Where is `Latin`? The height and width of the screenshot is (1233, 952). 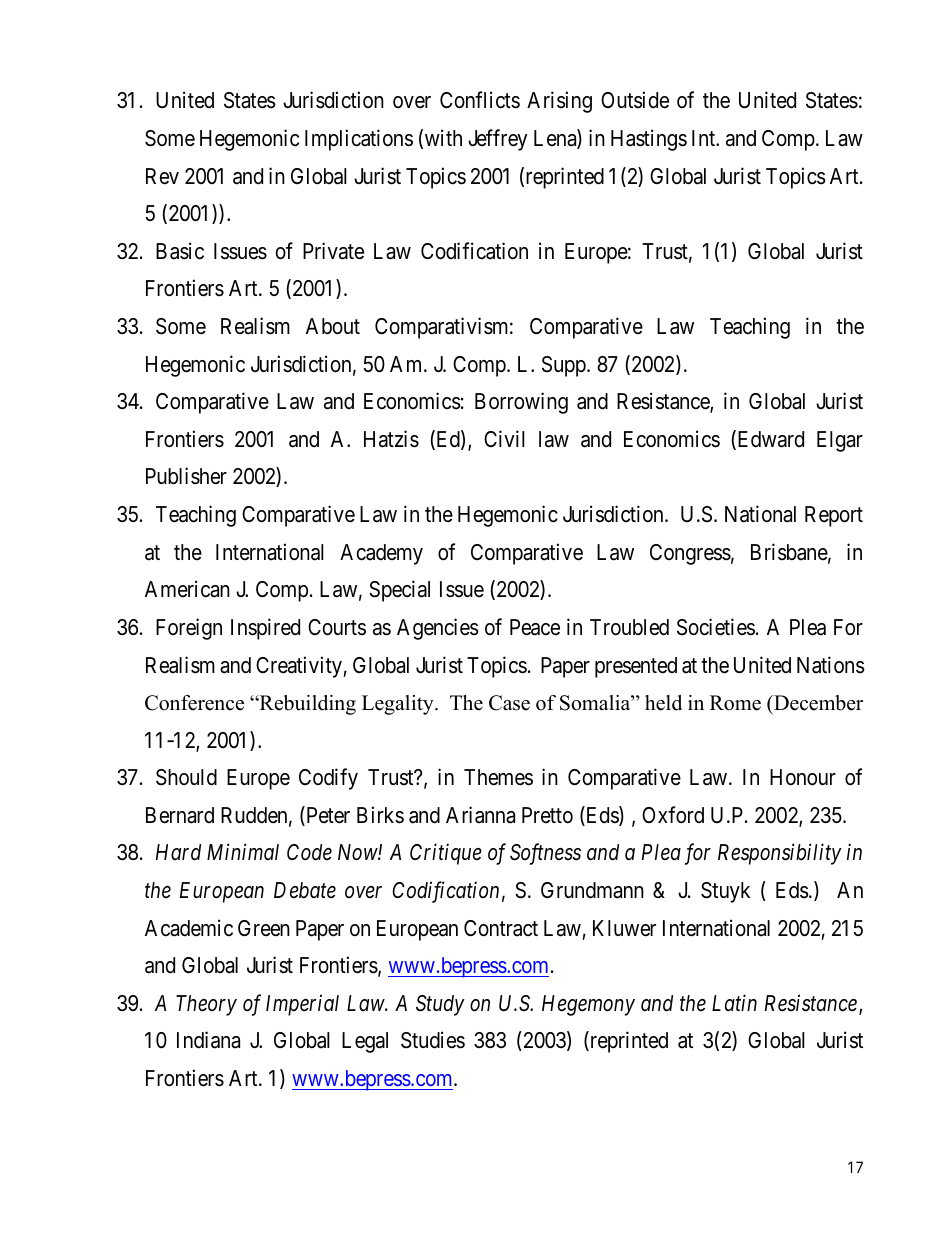
Latin is located at coordinates (734, 1003).
